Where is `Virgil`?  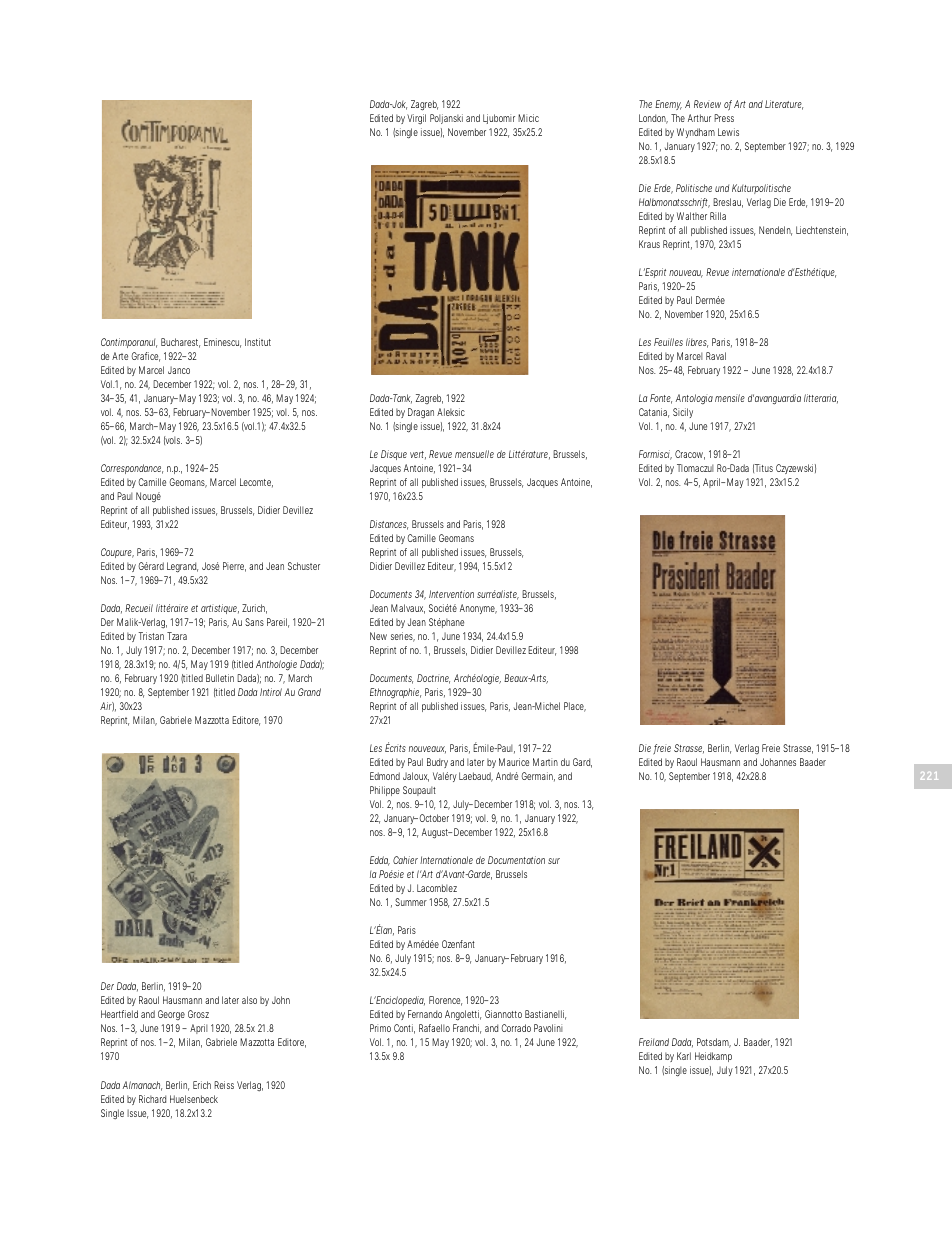 Virgil is located at coordinates (416, 119).
